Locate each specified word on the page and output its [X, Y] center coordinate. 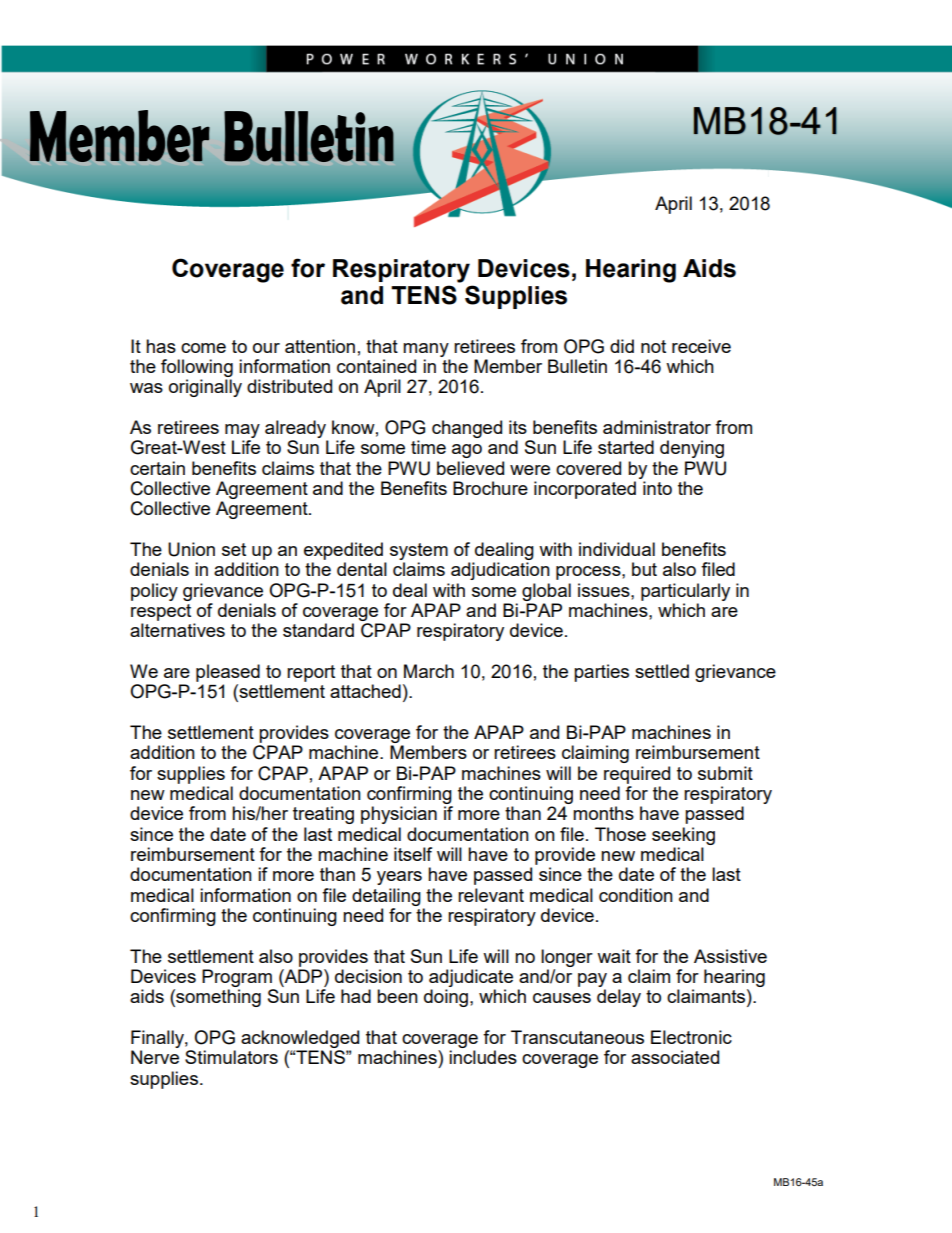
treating [323, 815]
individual [617, 549]
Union [191, 549]
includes [483, 1057]
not [653, 346]
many [426, 350]
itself [413, 854]
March [429, 671]
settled [662, 671]
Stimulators [231, 1057]
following [197, 368]
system [419, 551]
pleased [228, 673]
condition [636, 895]
